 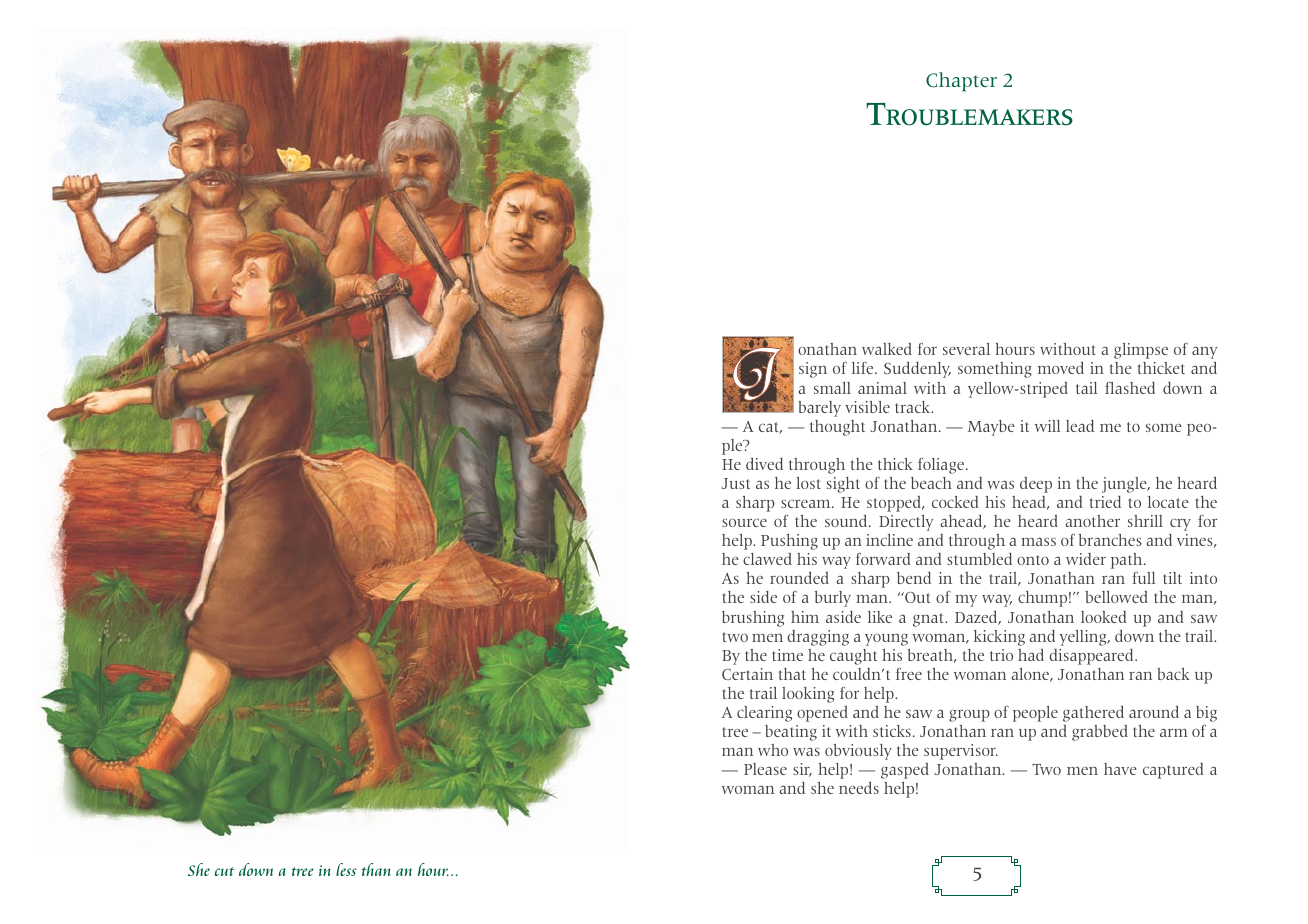 I want to click on dived, so click(x=764, y=464).
